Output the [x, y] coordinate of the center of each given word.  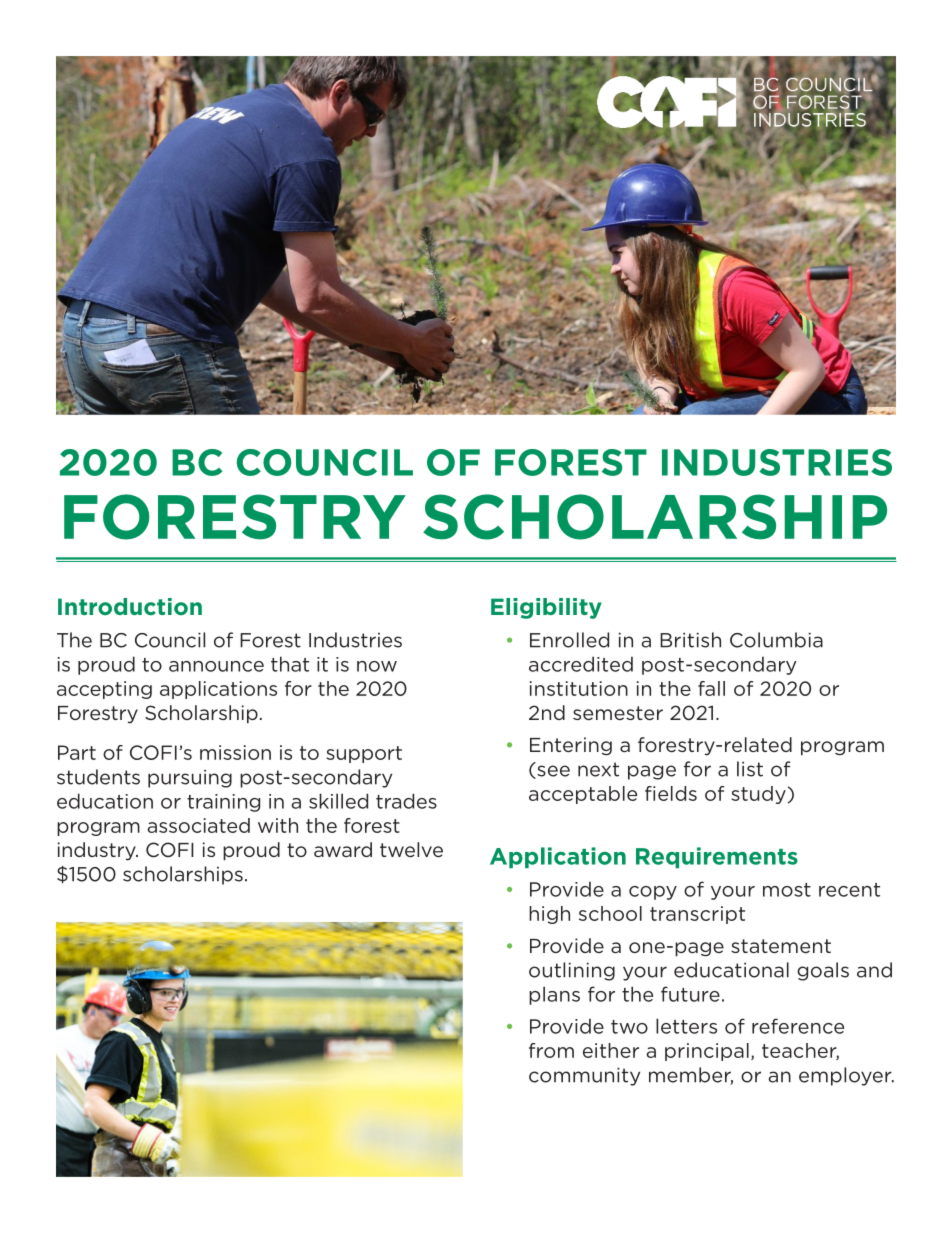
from [551, 1050]
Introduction [130, 606]
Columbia [776, 640]
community [584, 1077]
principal [707, 1052]
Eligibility [546, 608]
